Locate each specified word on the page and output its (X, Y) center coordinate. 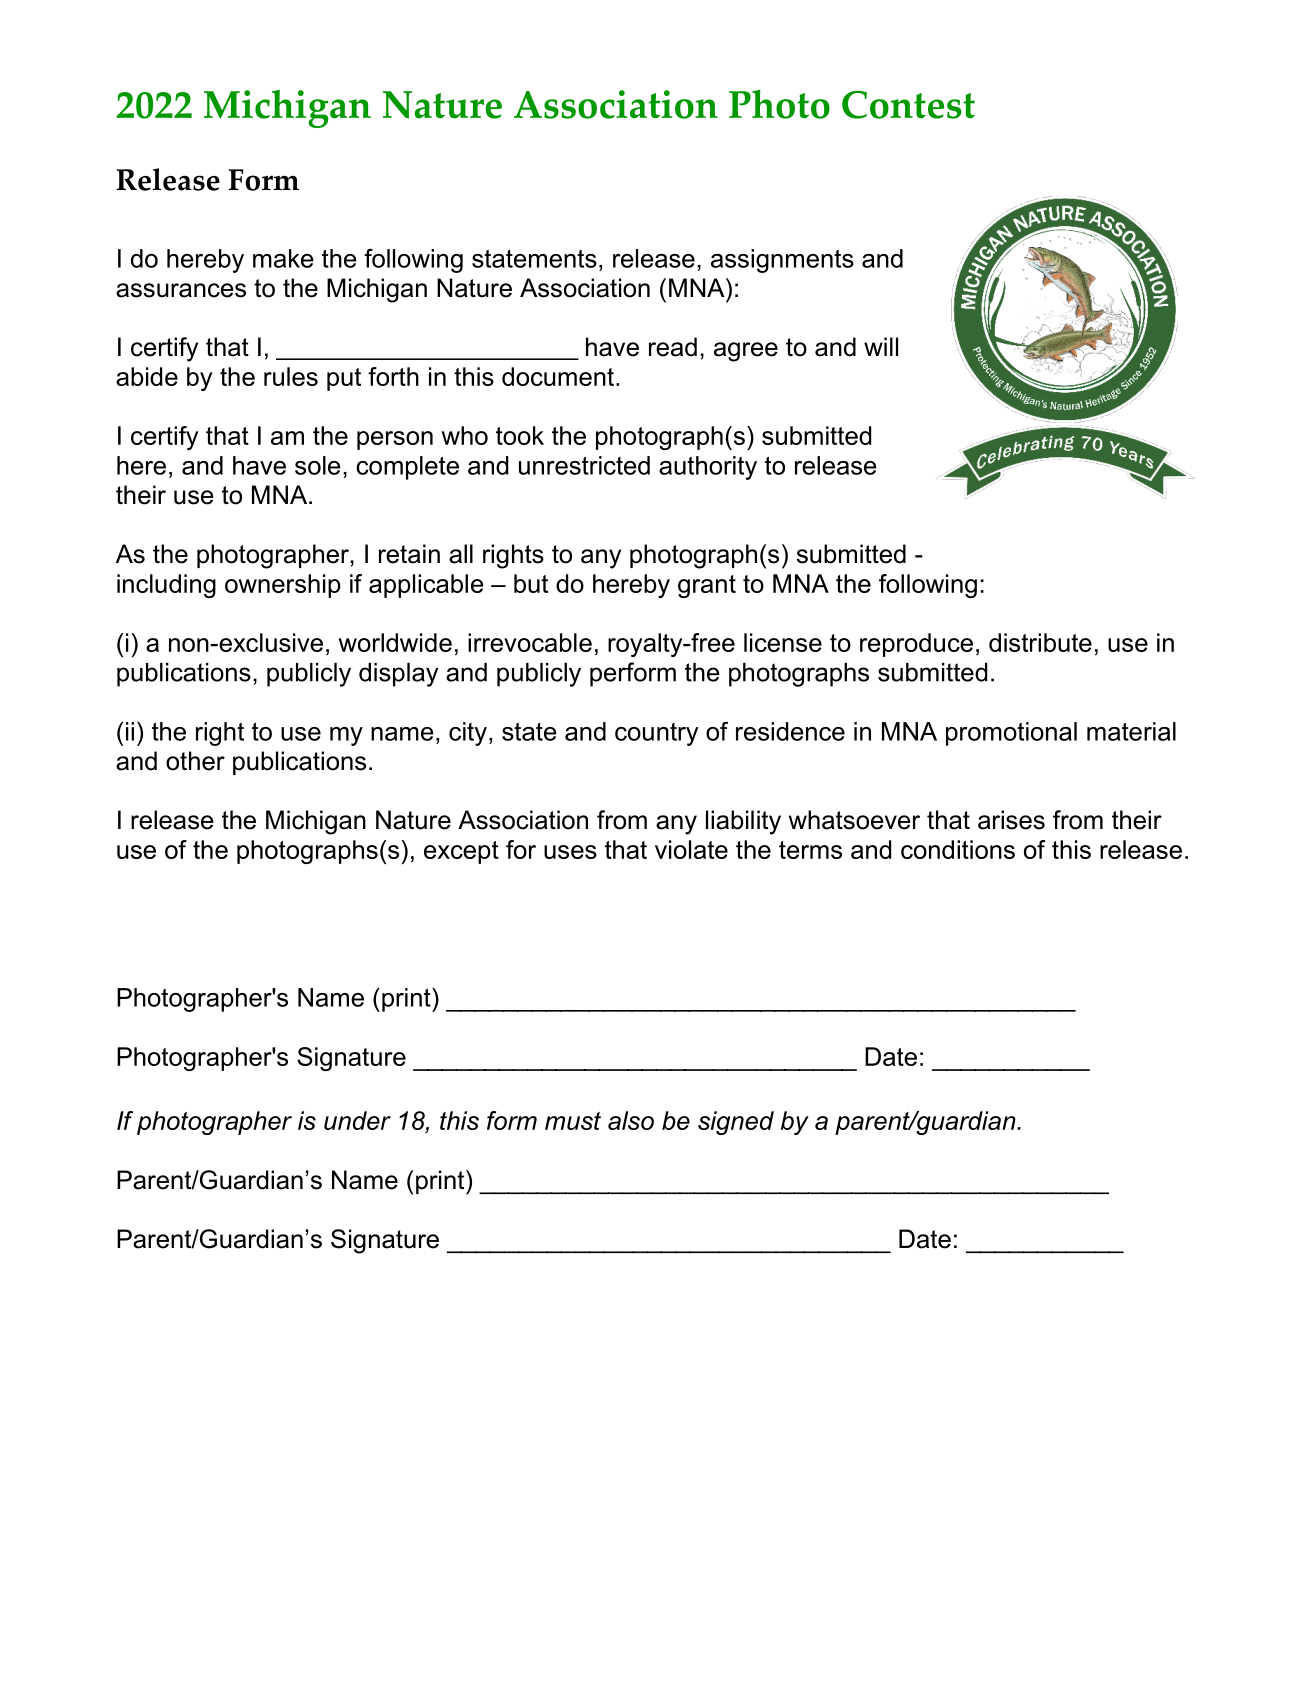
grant (707, 586)
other (195, 761)
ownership (283, 586)
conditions (958, 849)
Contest (908, 105)
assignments (782, 261)
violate (691, 849)
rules (291, 376)
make (283, 258)
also (631, 1120)
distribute (1040, 642)
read (673, 347)
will (881, 346)
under (357, 1120)
